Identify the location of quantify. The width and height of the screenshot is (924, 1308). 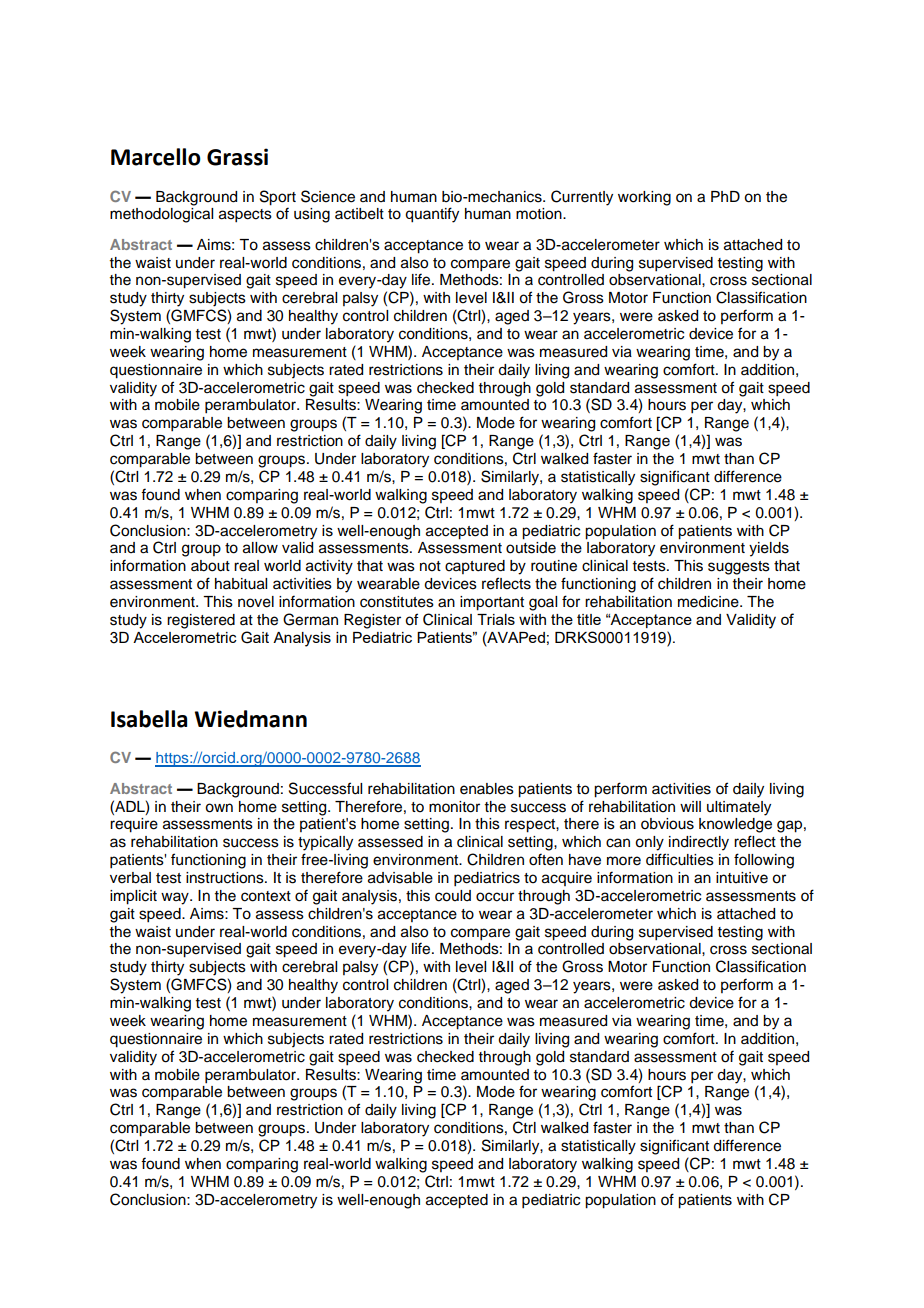
(432, 215).
